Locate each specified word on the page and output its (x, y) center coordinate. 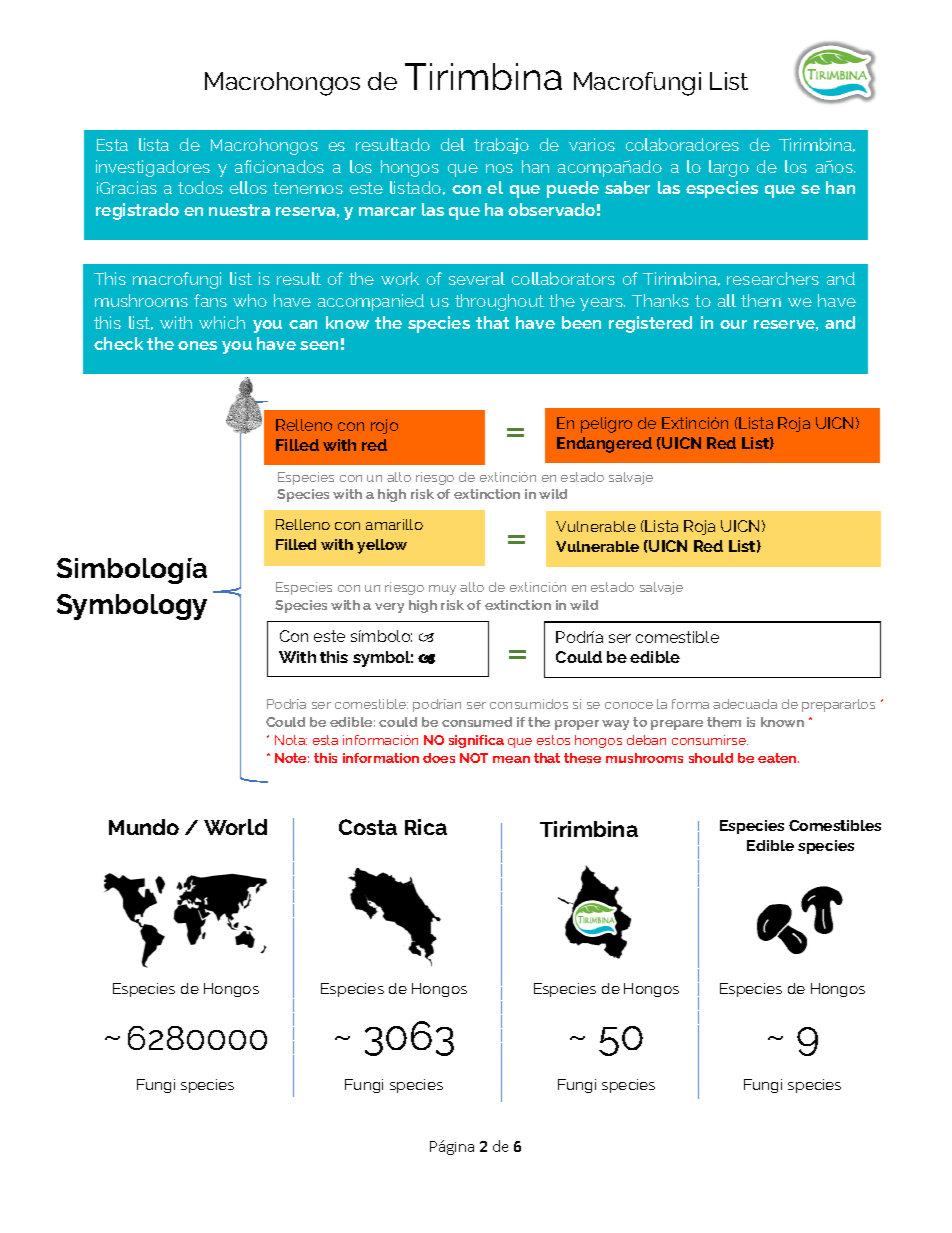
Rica (426, 827)
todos (200, 187)
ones (197, 345)
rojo (384, 426)
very (389, 608)
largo (729, 168)
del (453, 144)
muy (442, 590)
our (733, 324)
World (235, 827)
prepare (677, 725)
